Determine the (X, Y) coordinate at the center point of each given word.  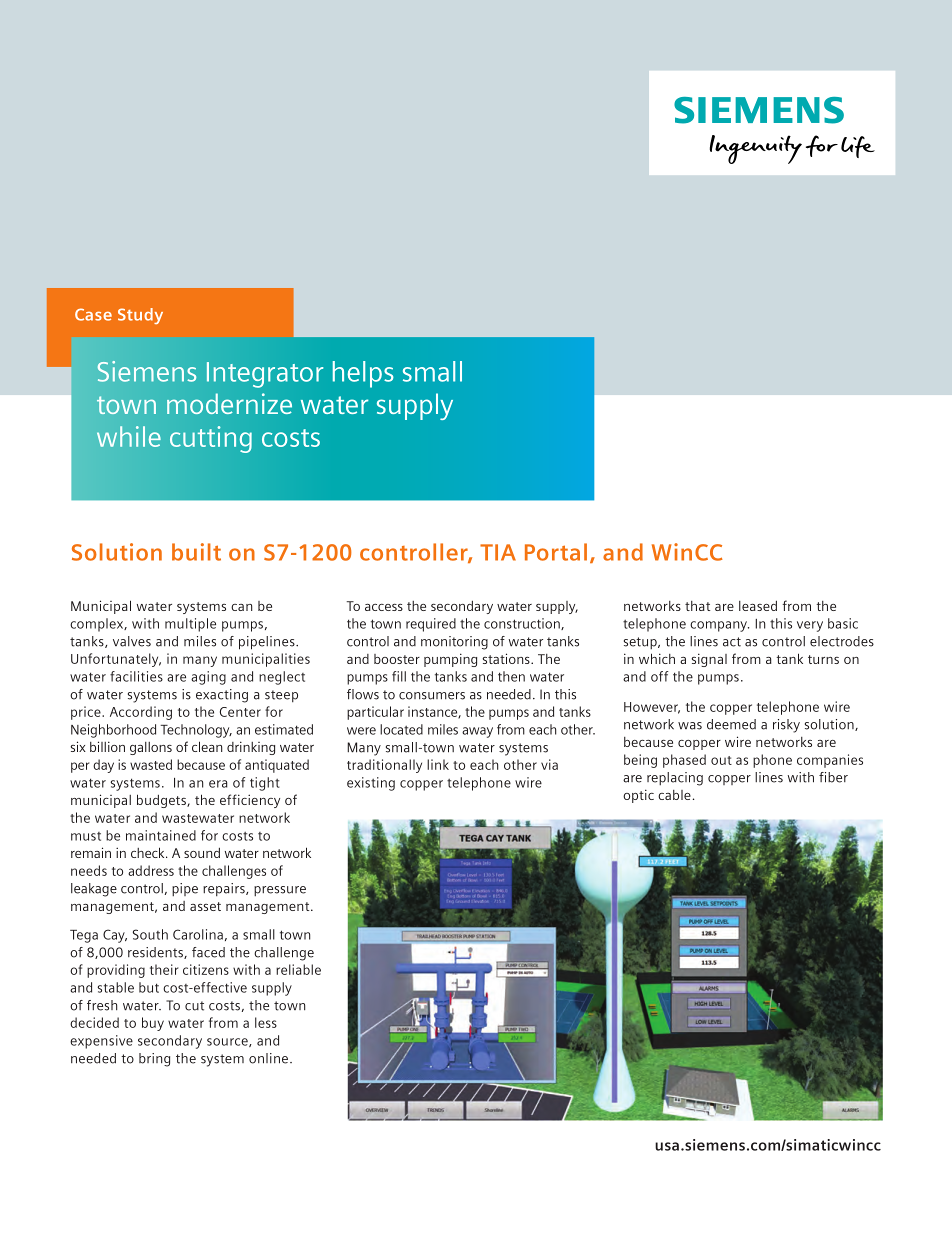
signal (709, 660)
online (268, 1058)
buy (153, 1024)
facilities (136, 676)
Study (140, 316)
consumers (432, 696)
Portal (556, 552)
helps (363, 374)
